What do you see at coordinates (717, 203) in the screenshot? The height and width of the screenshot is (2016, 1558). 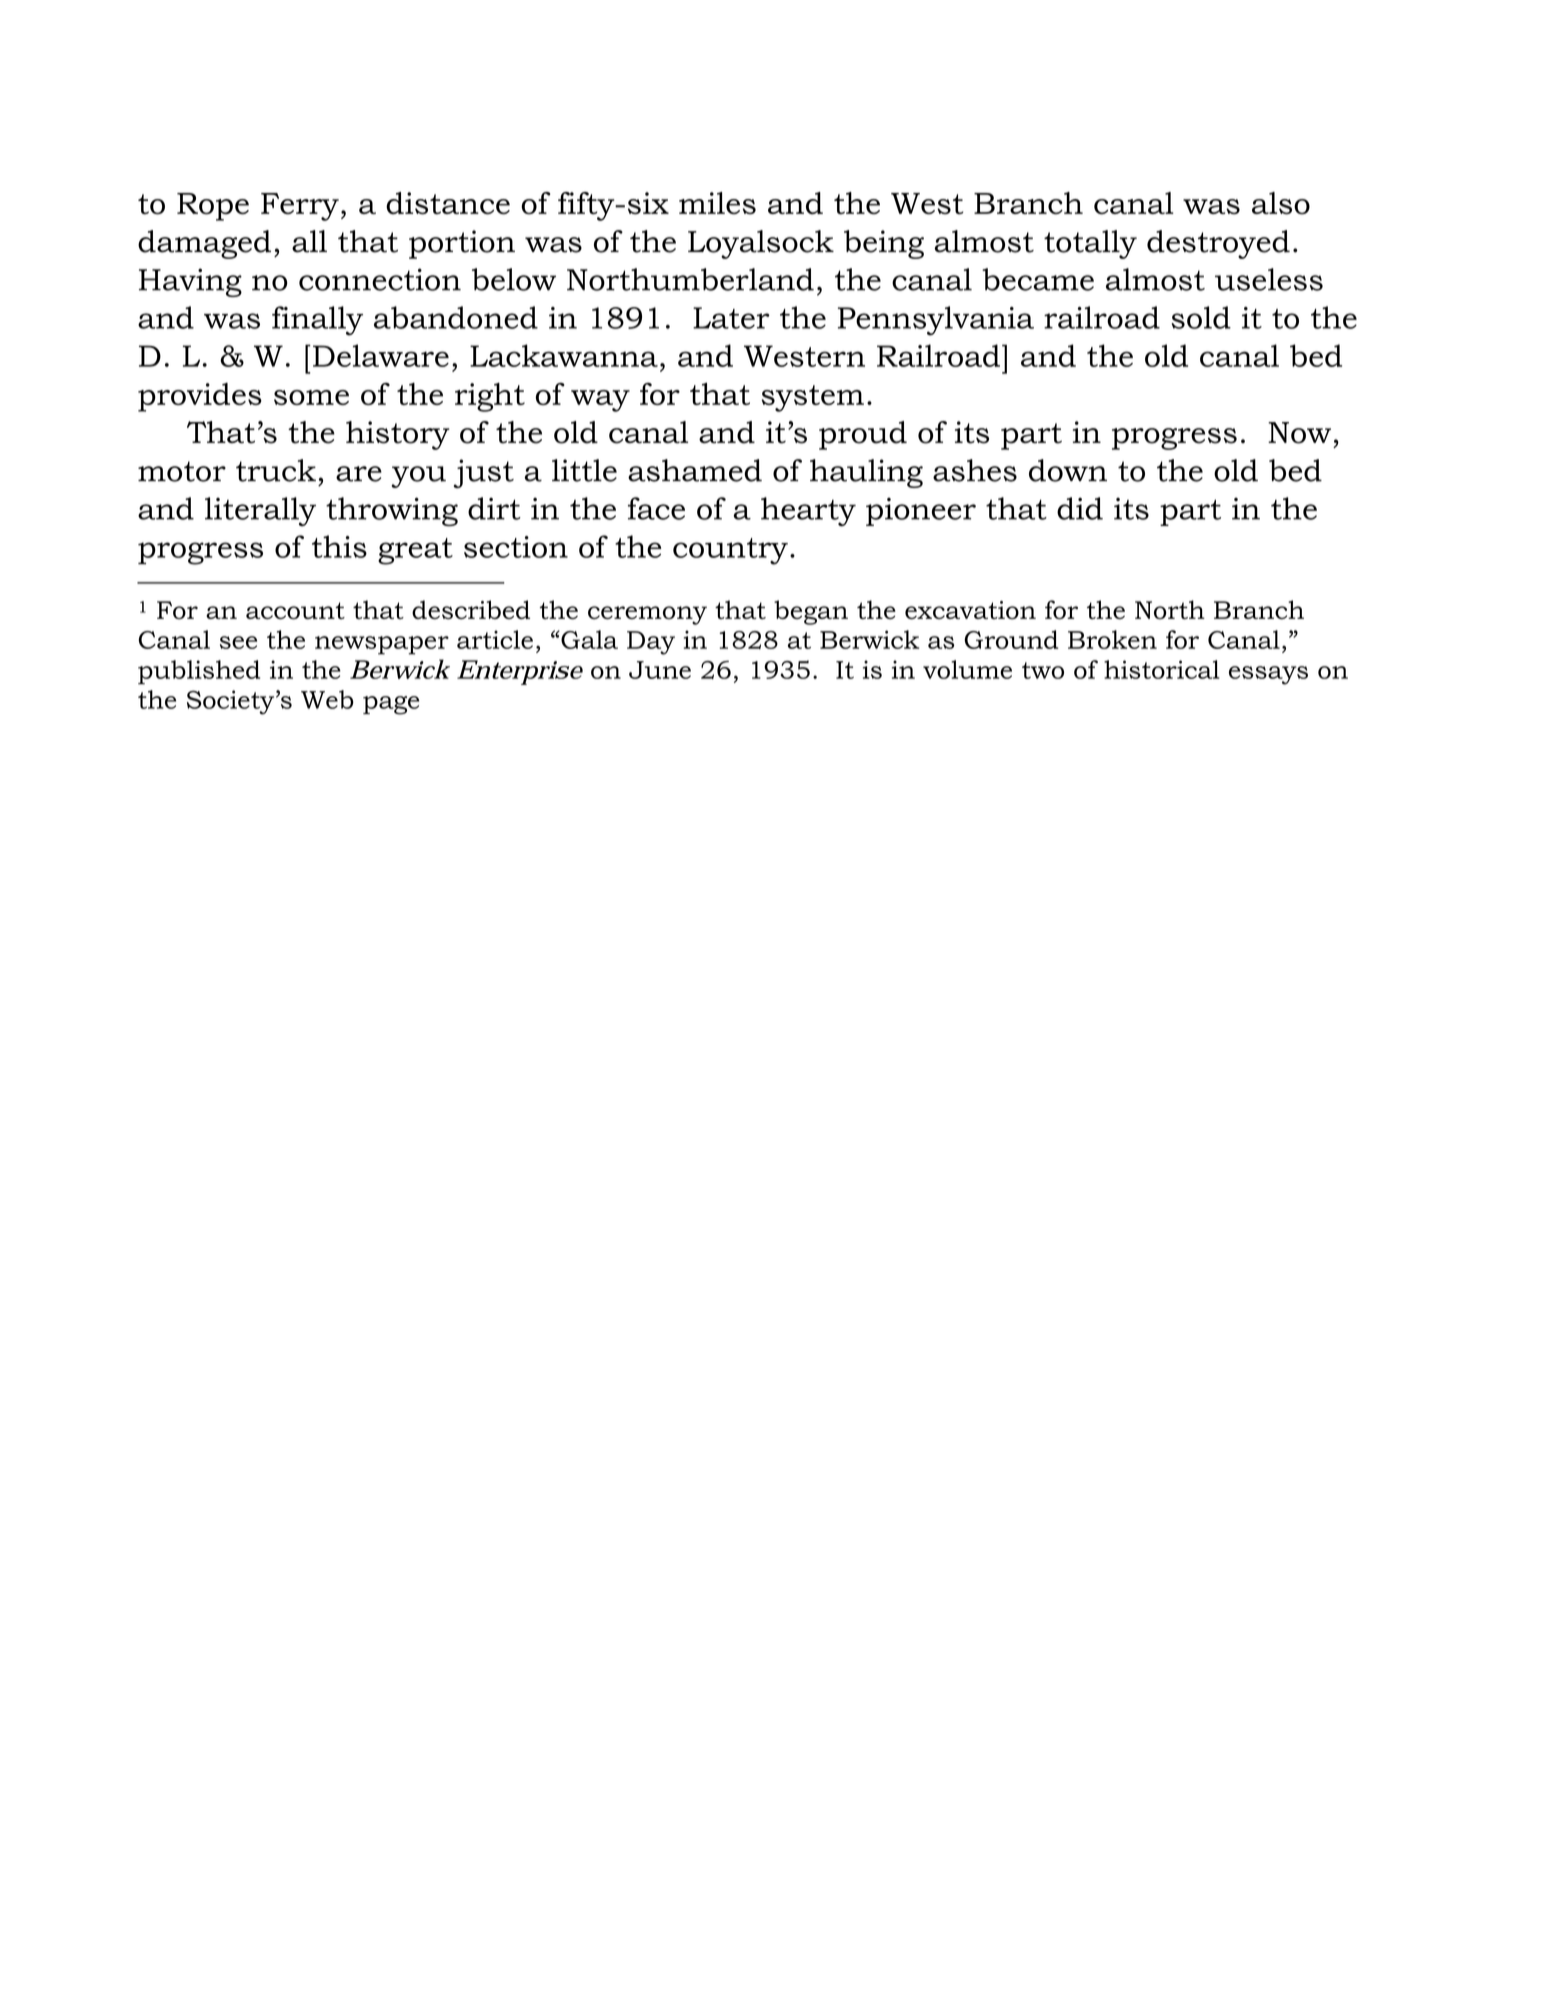 I see `miles` at bounding box center [717, 203].
